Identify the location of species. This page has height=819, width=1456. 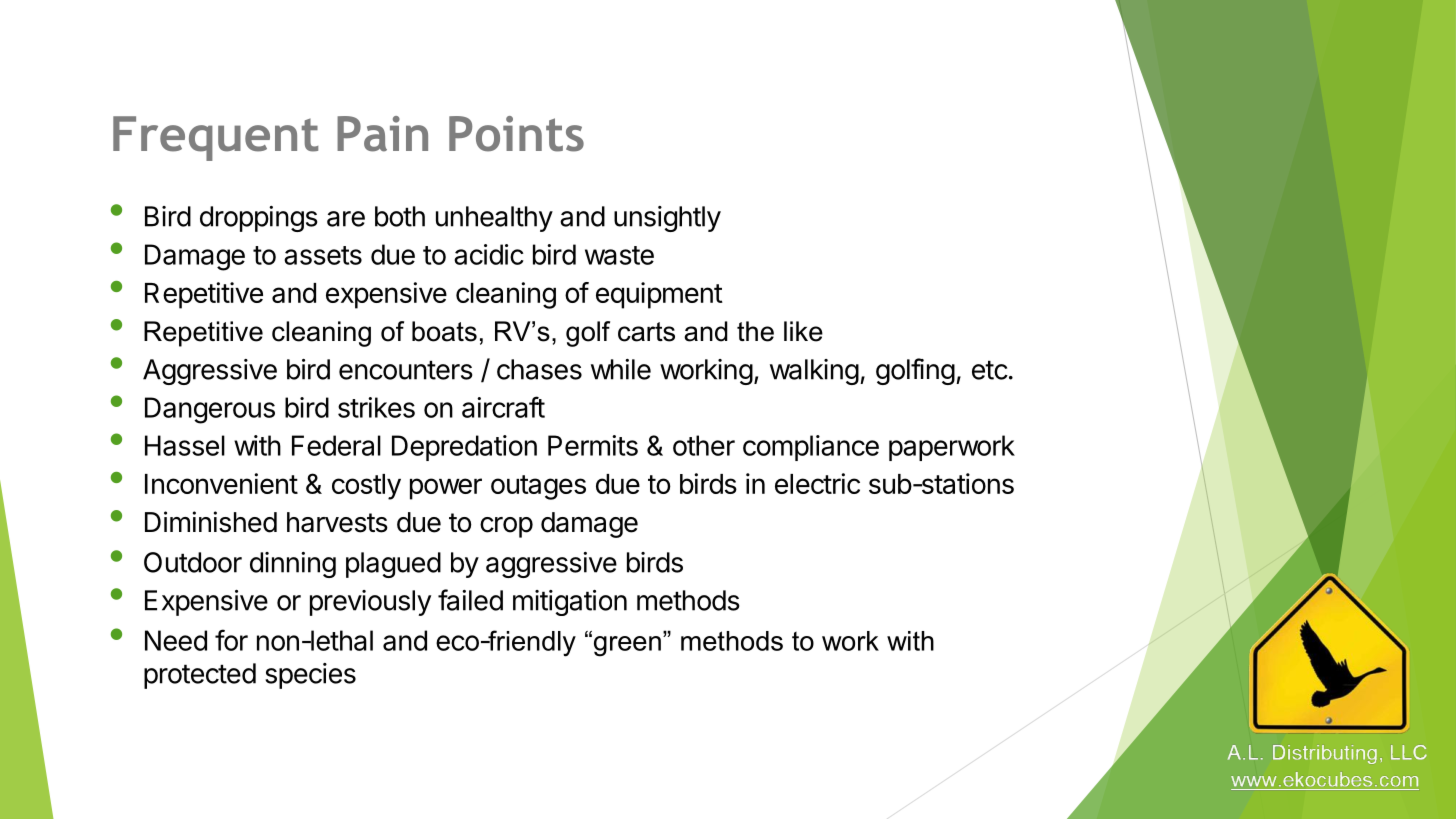
(310, 676).
